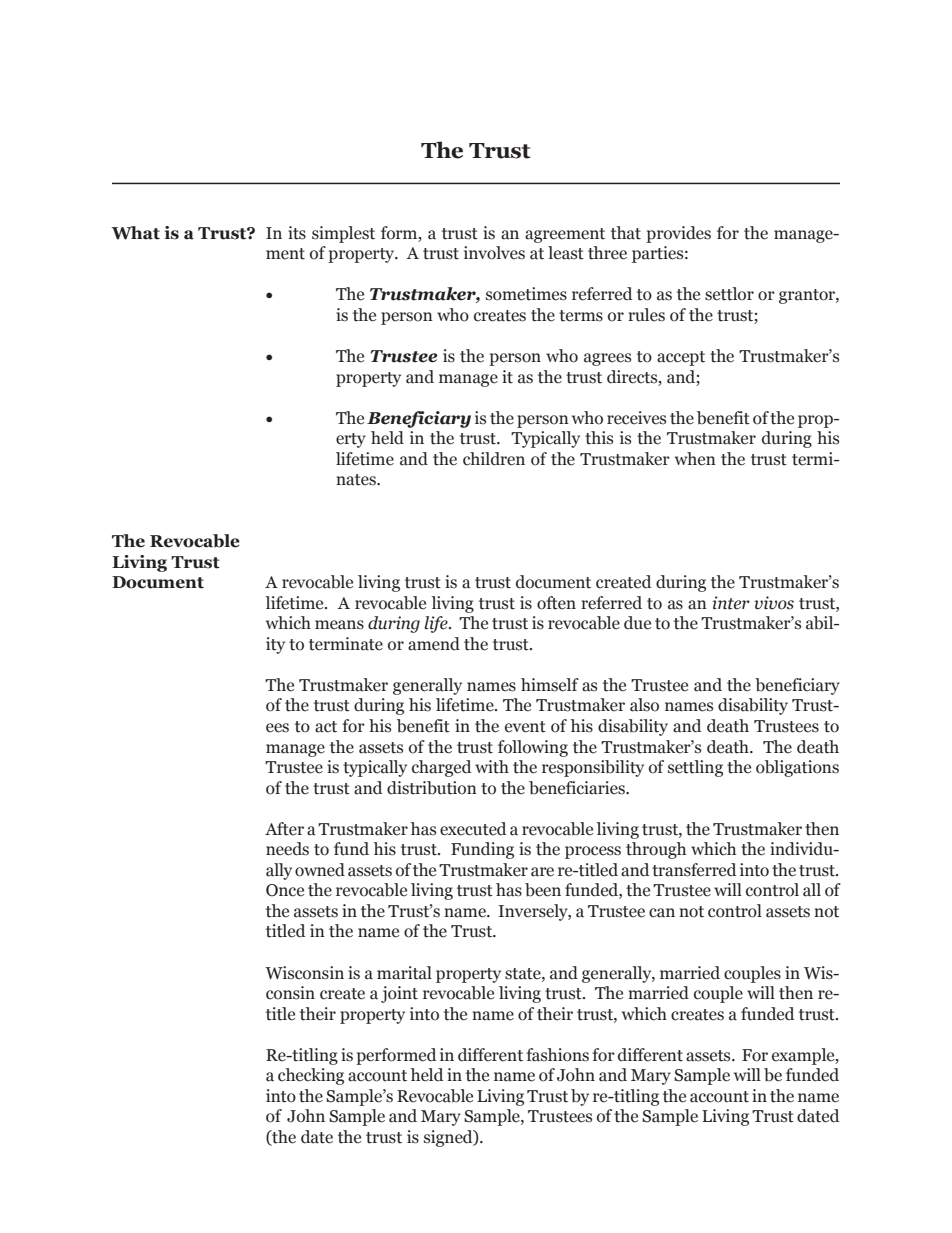  I want to click on distribution, so click(432, 788).
